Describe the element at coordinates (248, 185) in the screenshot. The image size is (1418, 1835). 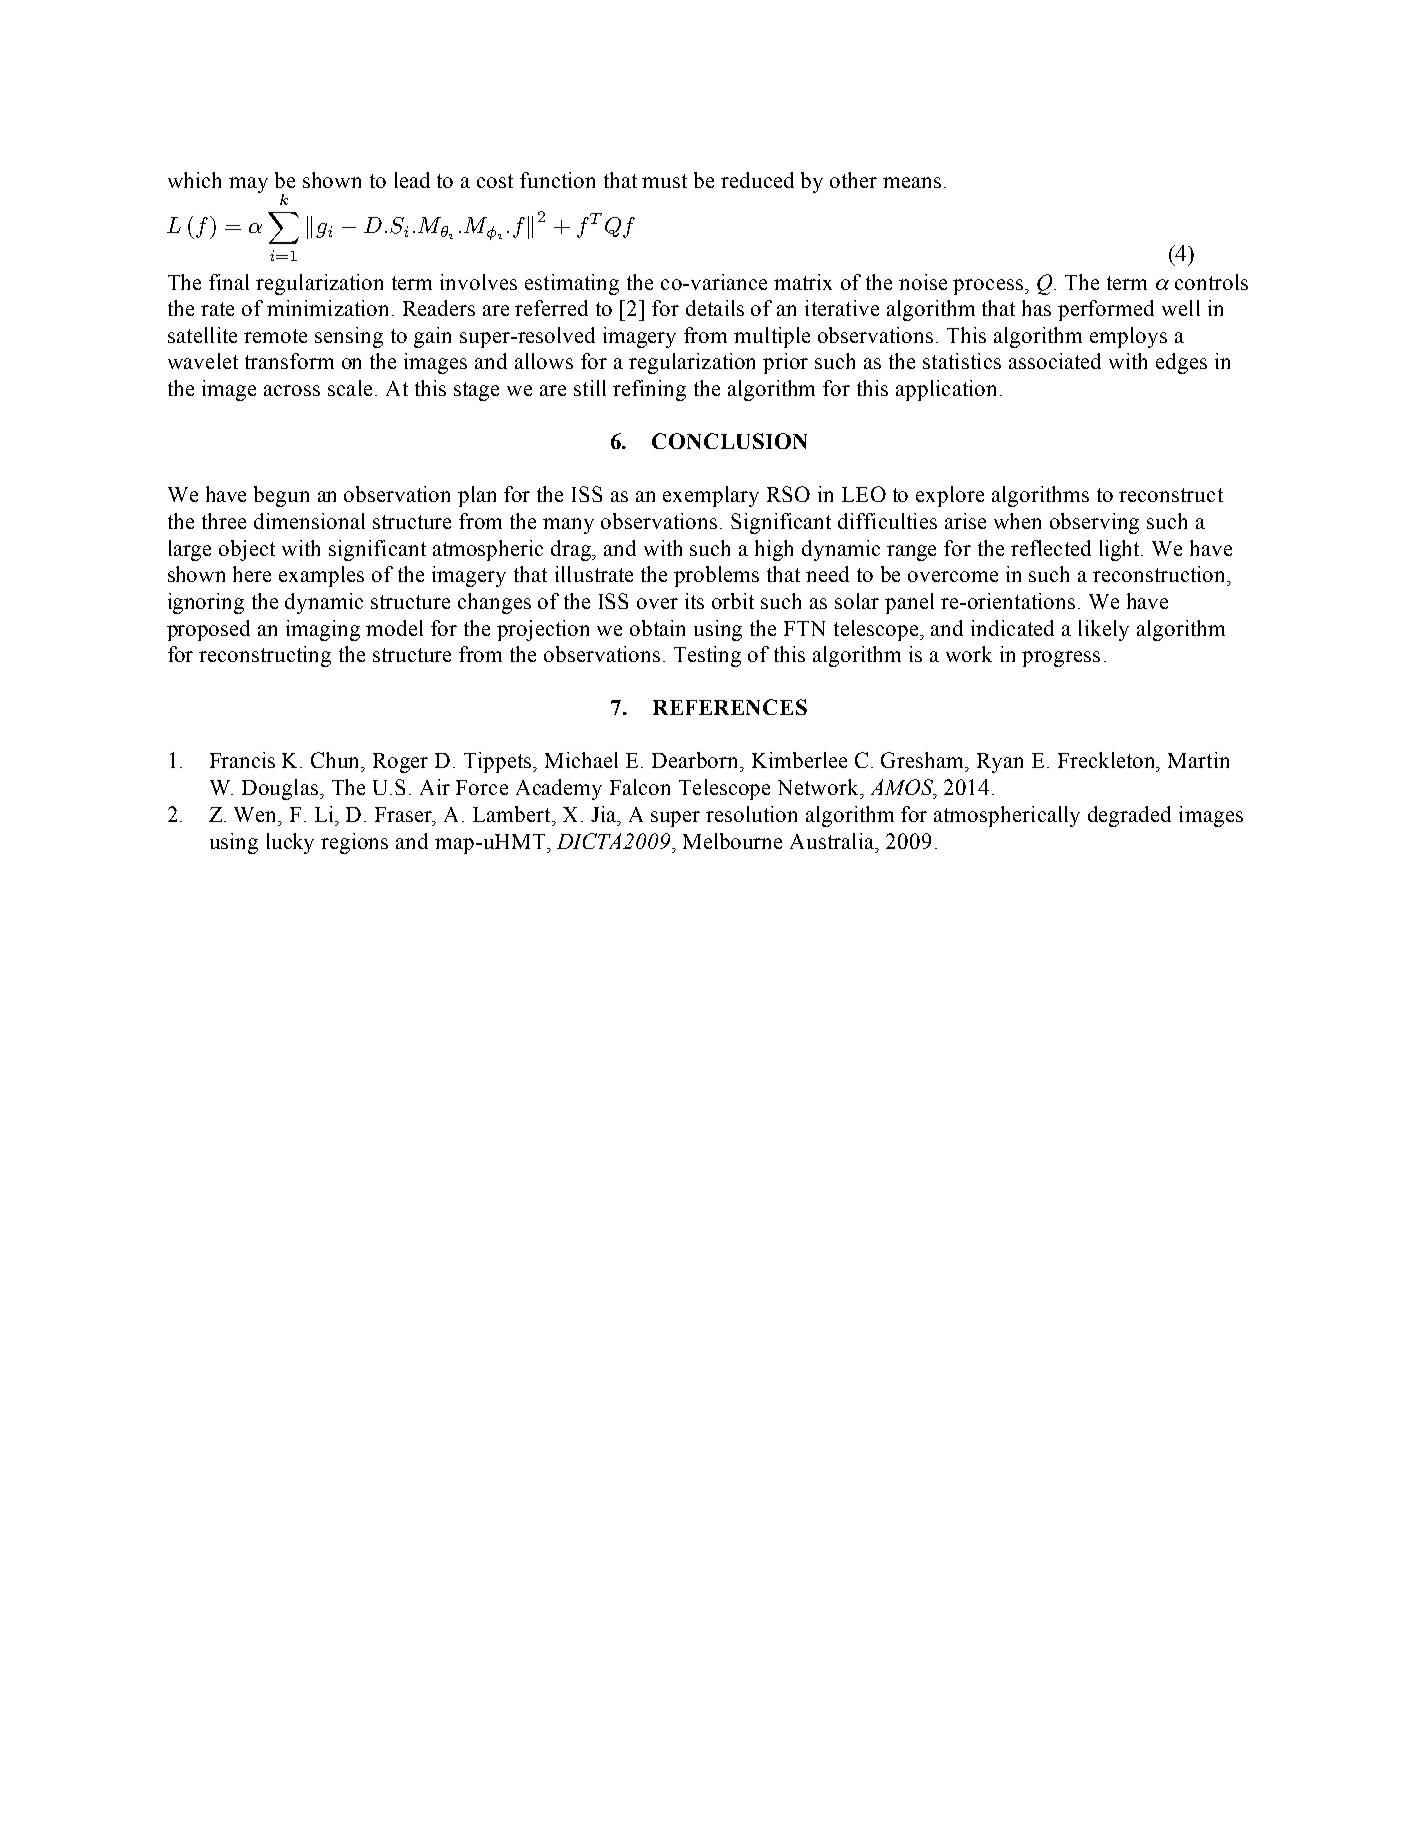
I see `may` at that location.
